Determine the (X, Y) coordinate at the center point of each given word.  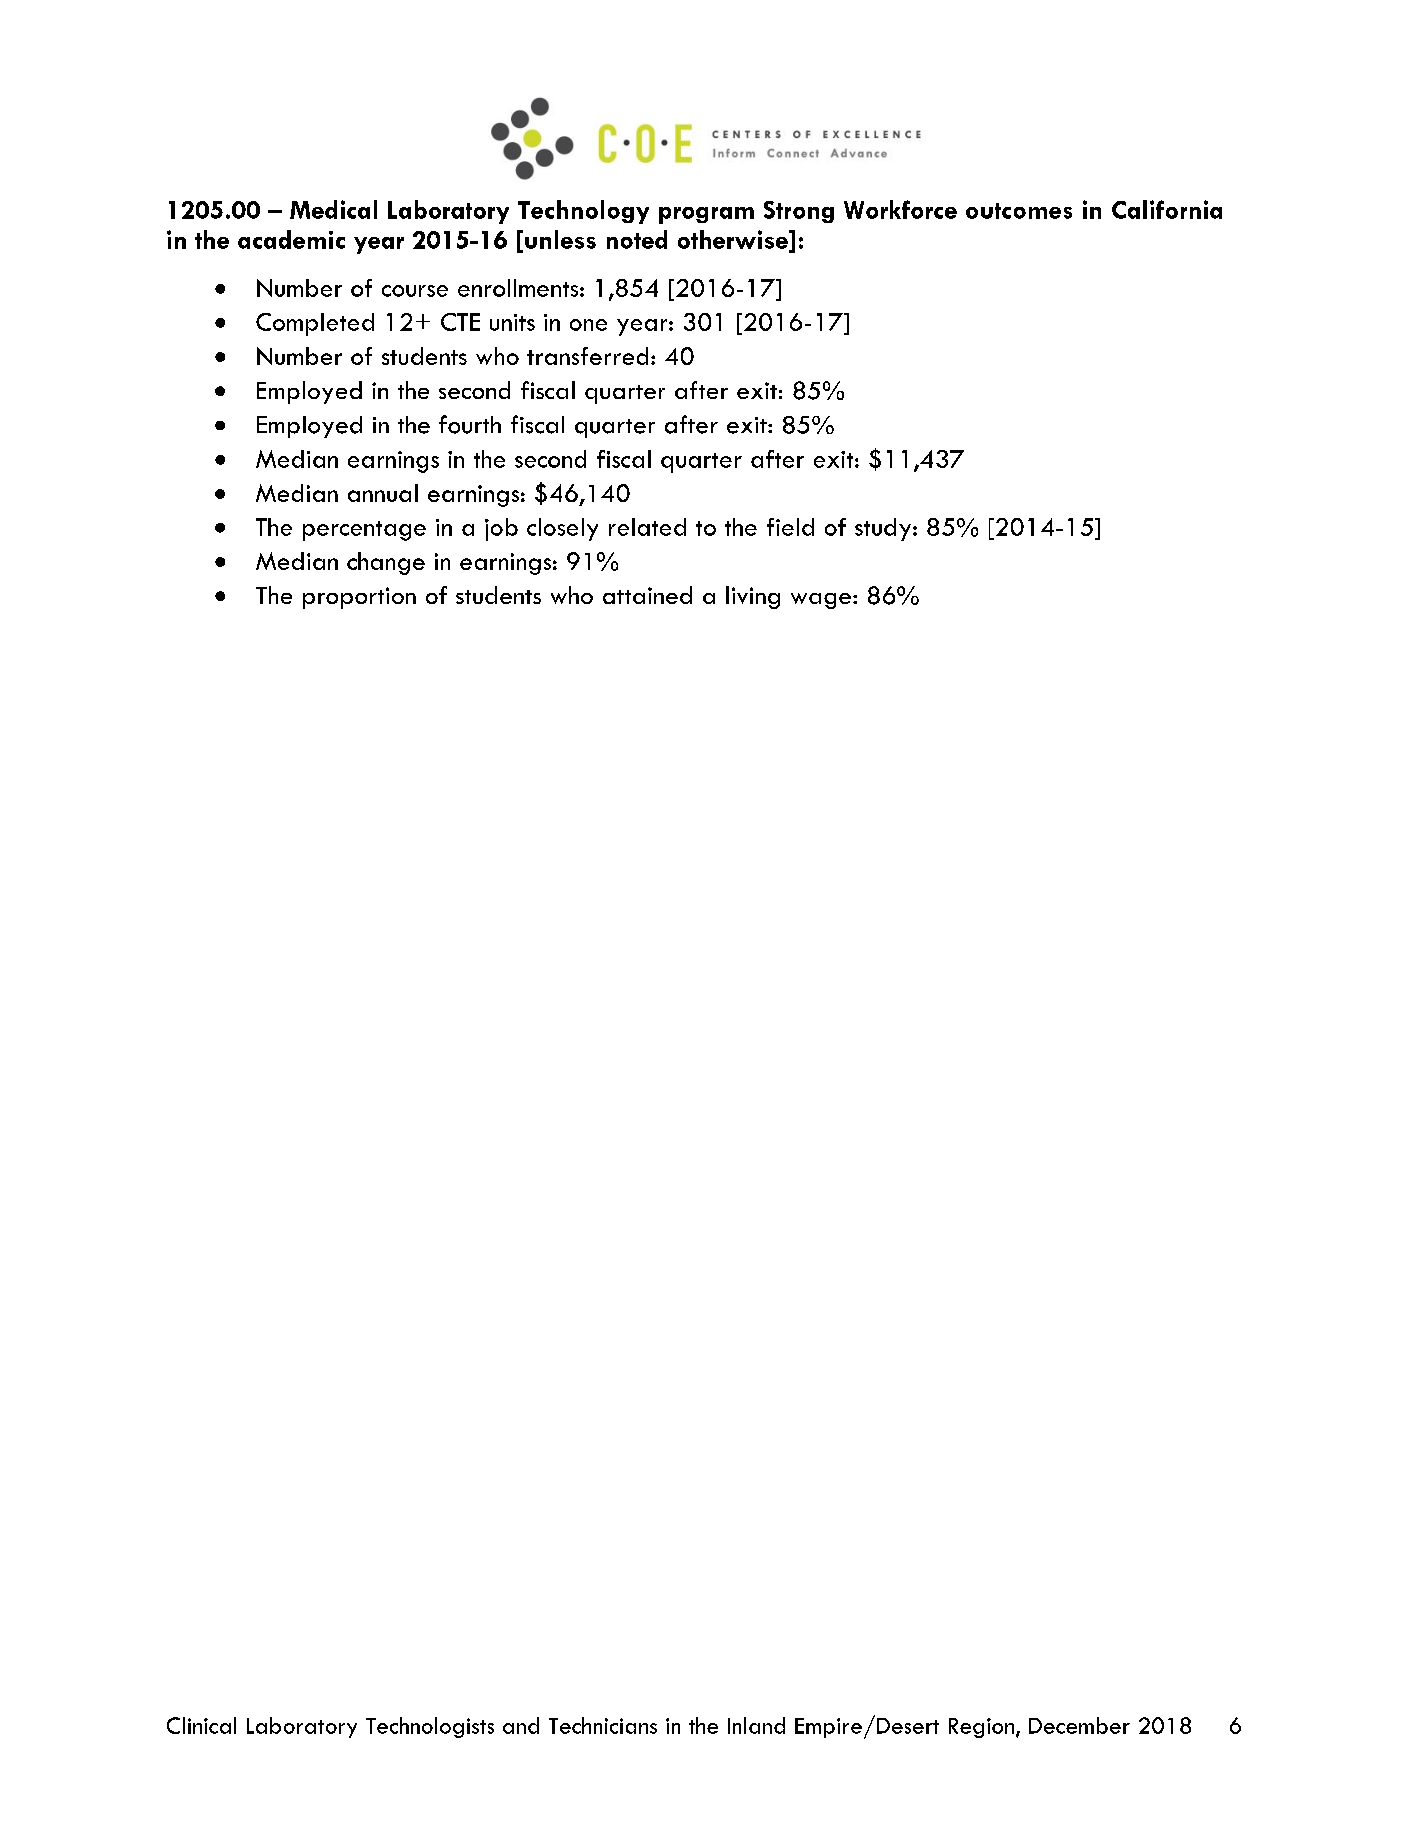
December (1079, 1725)
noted (637, 239)
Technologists (430, 1727)
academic (291, 239)
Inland (756, 1725)
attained (647, 595)
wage (822, 601)
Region (981, 1728)
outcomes (1019, 211)
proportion (359, 598)
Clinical (201, 1725)
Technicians (603, 1725)
